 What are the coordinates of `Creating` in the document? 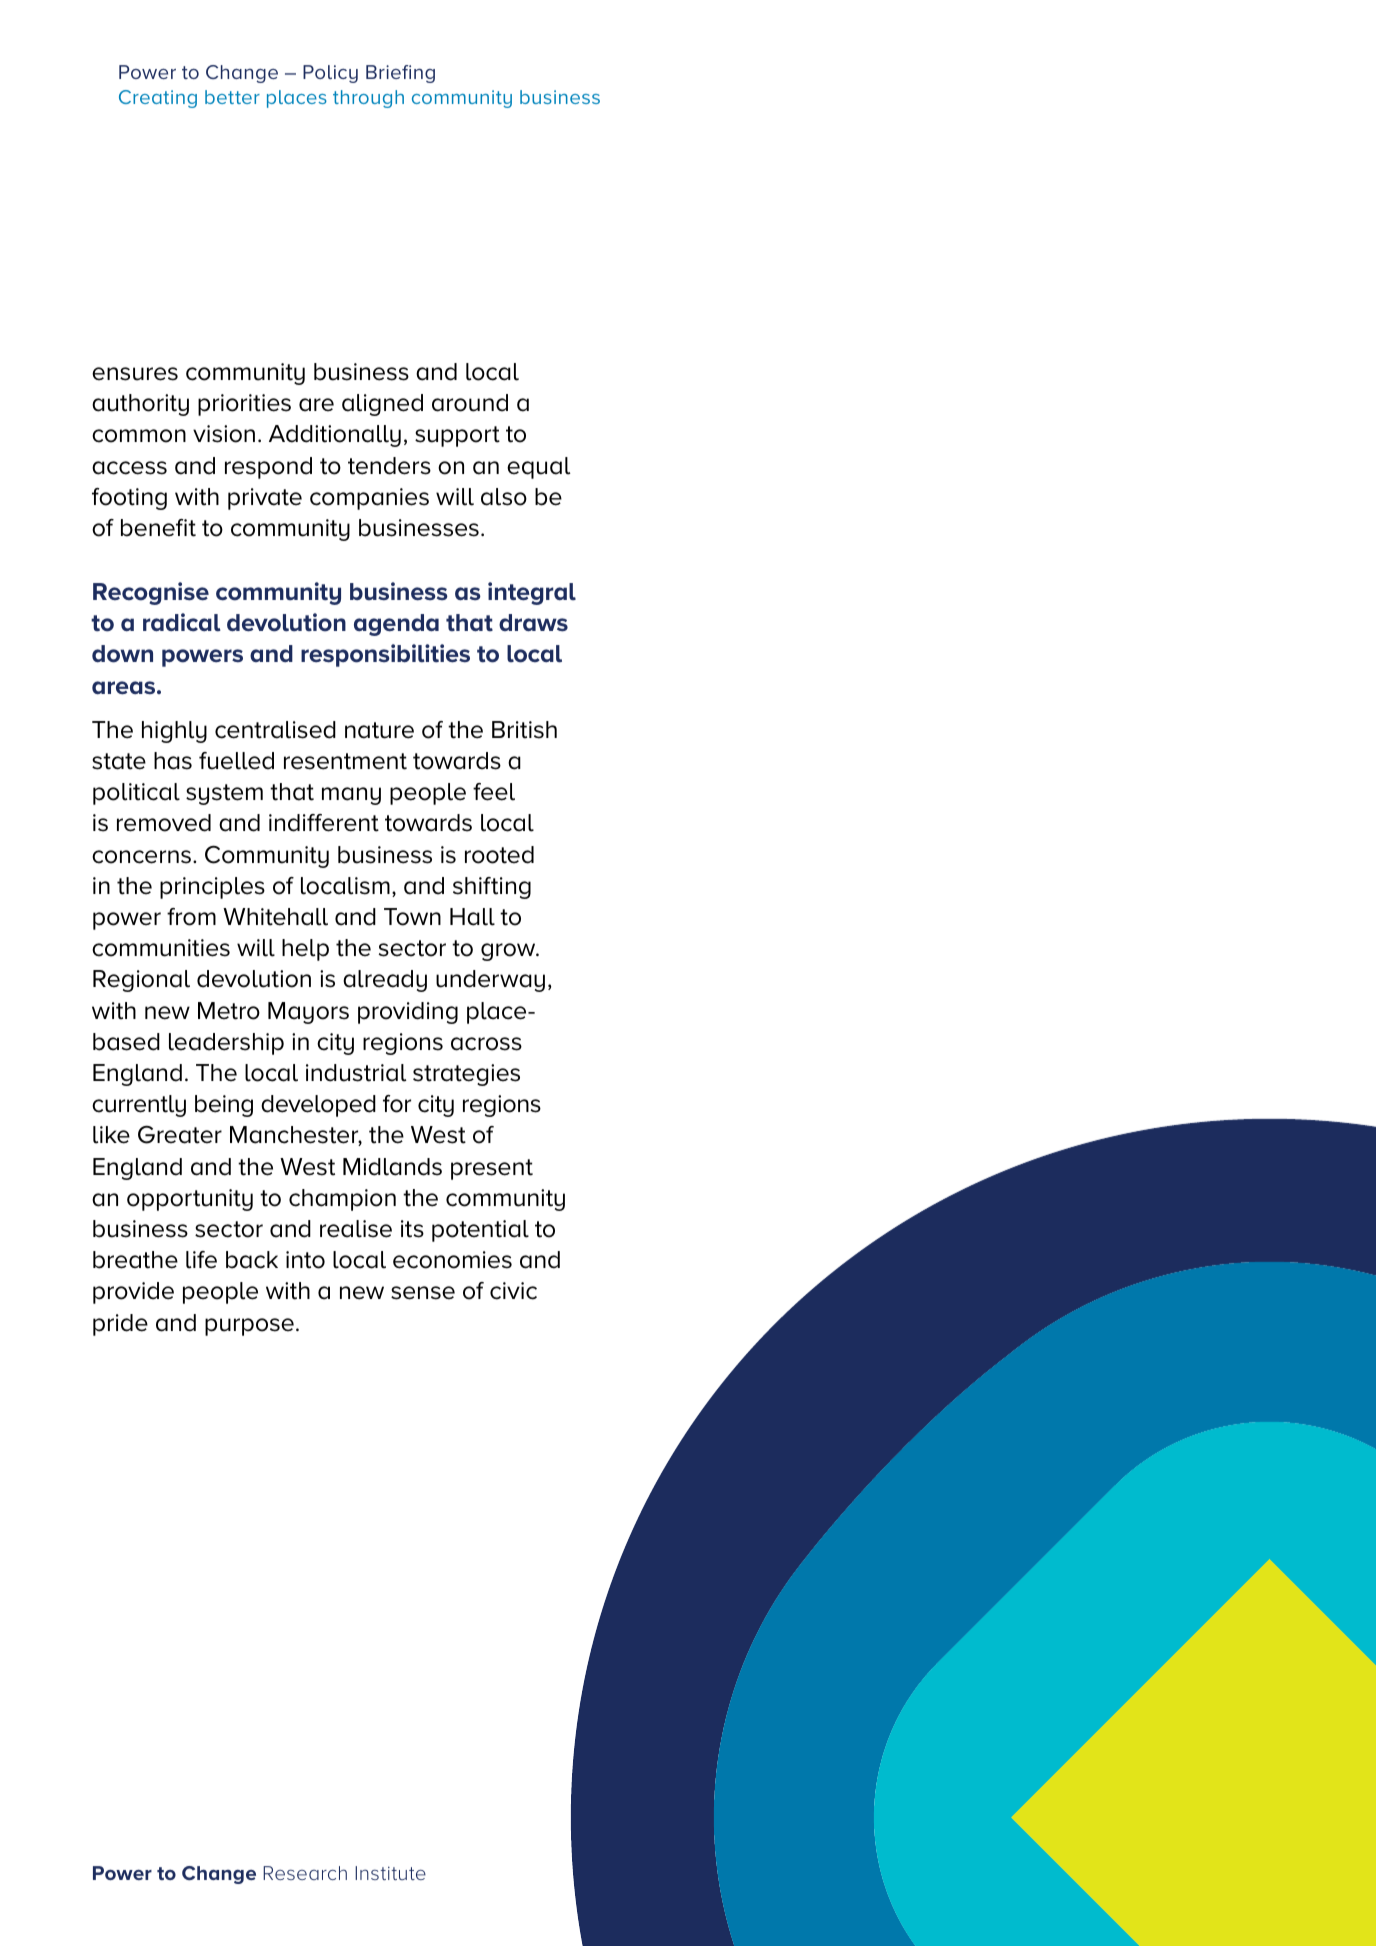 It's located at (158, 99).
